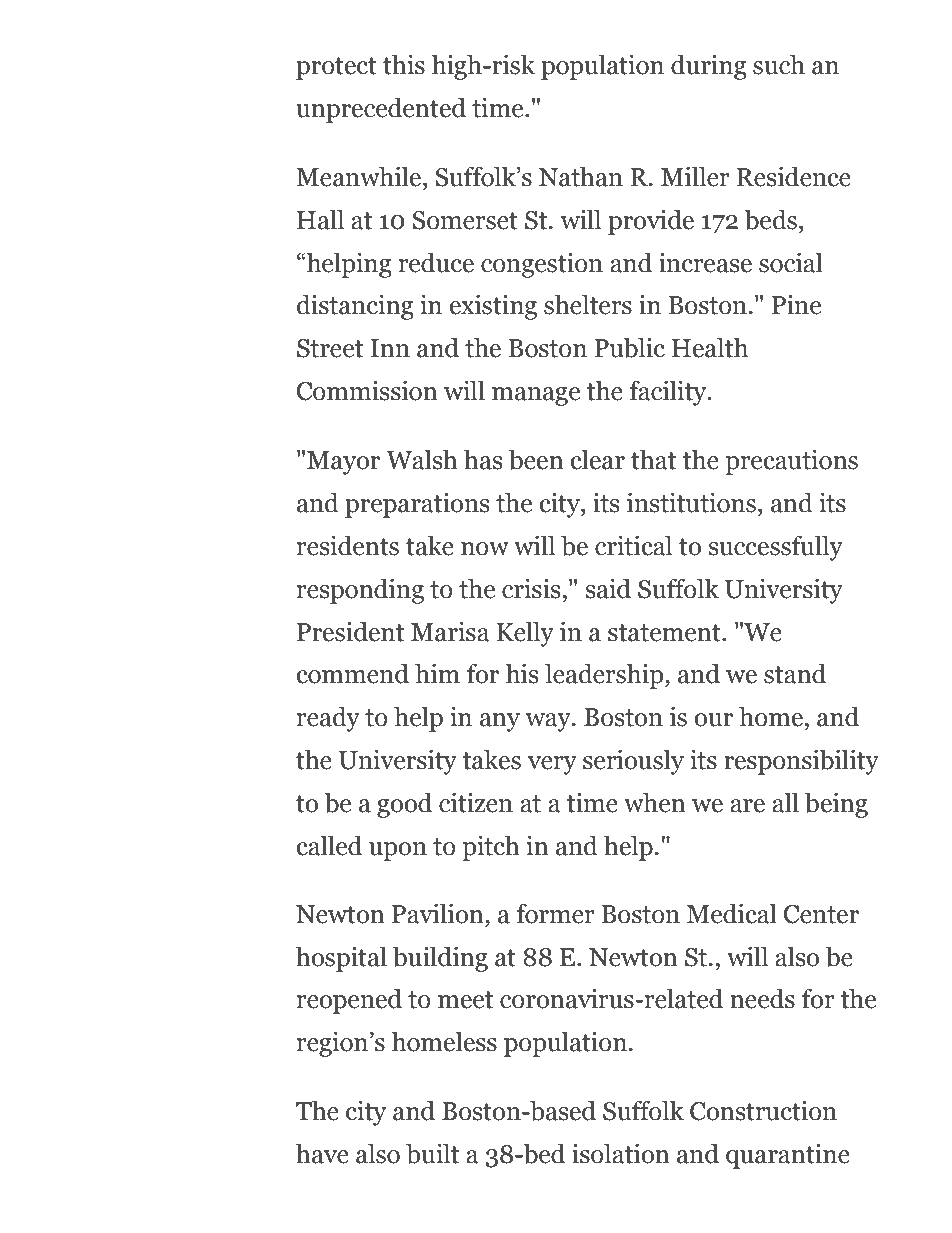 The height and width of the image is (1233, 952). What do you see at coordinates (360, 591) in the image?
I see `responding` at bounding box center [360, 591].
